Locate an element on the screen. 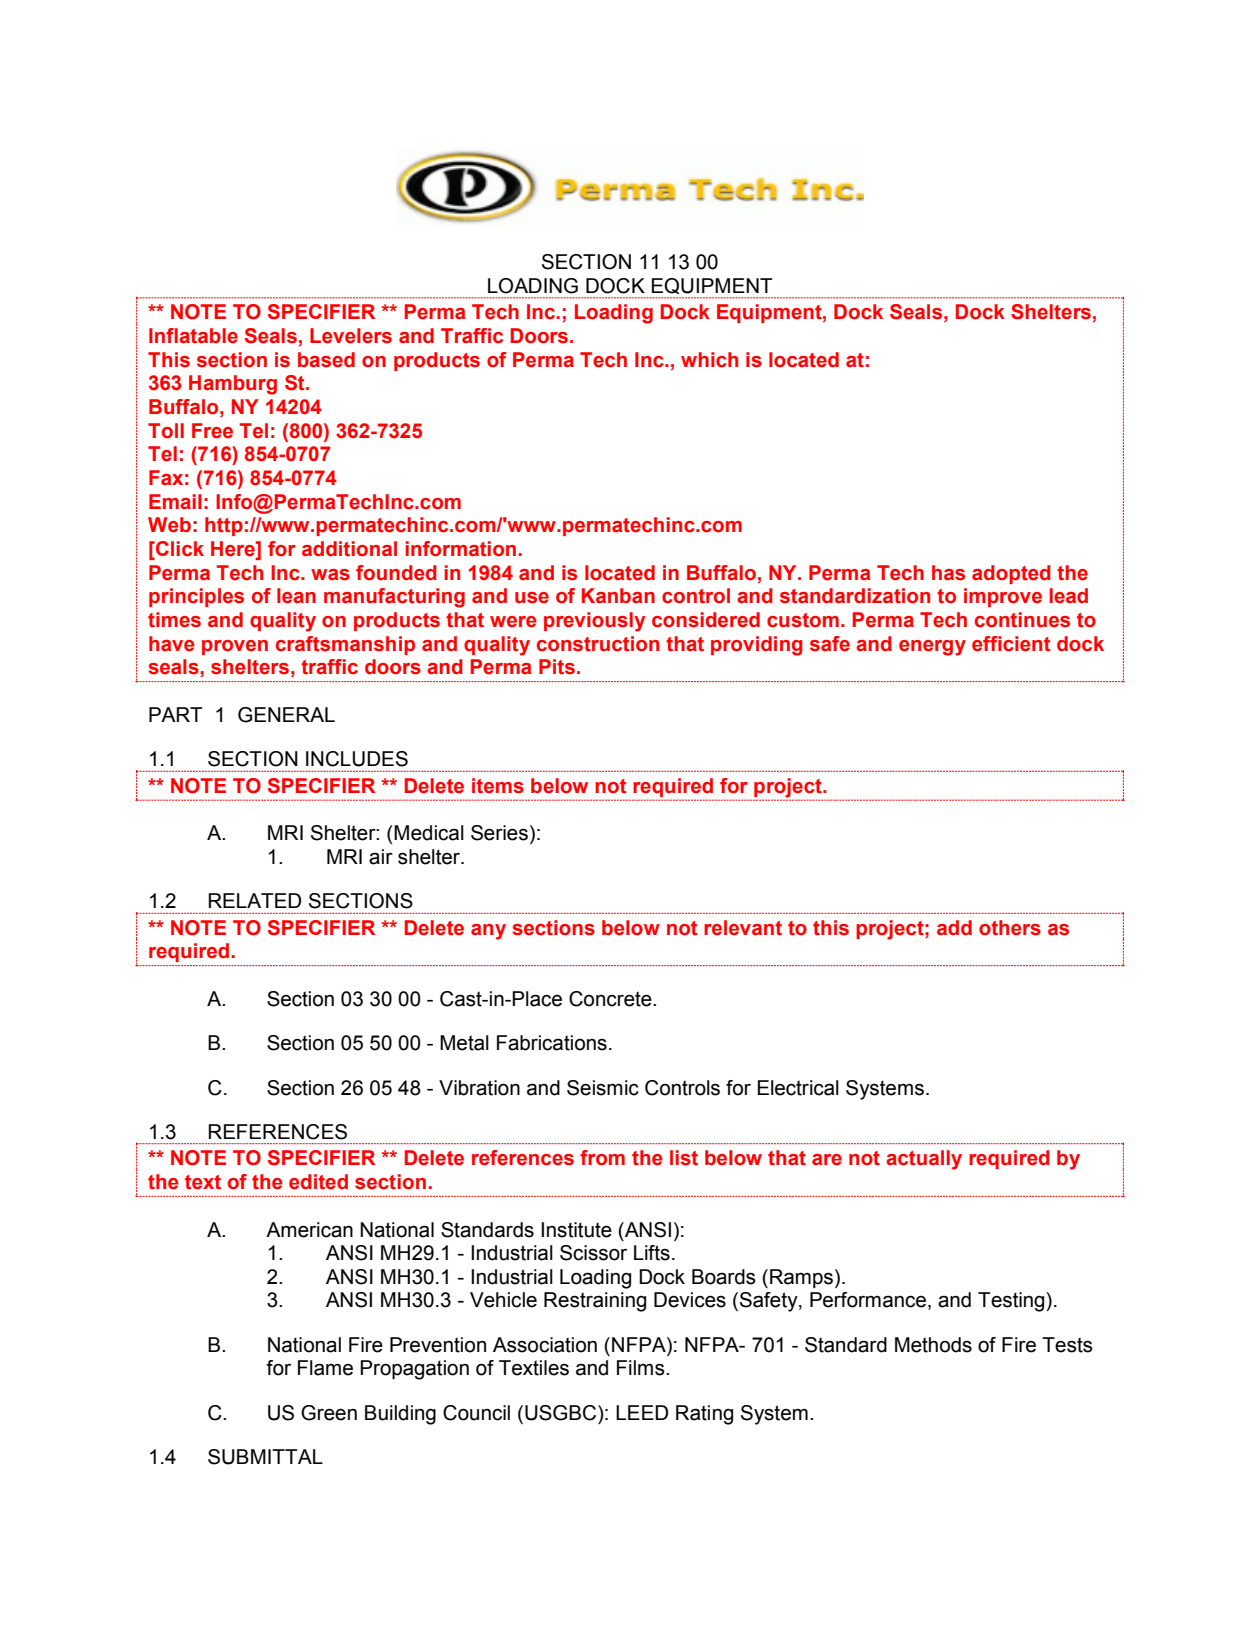  Hamburg is located at coordinates (233, 385).
